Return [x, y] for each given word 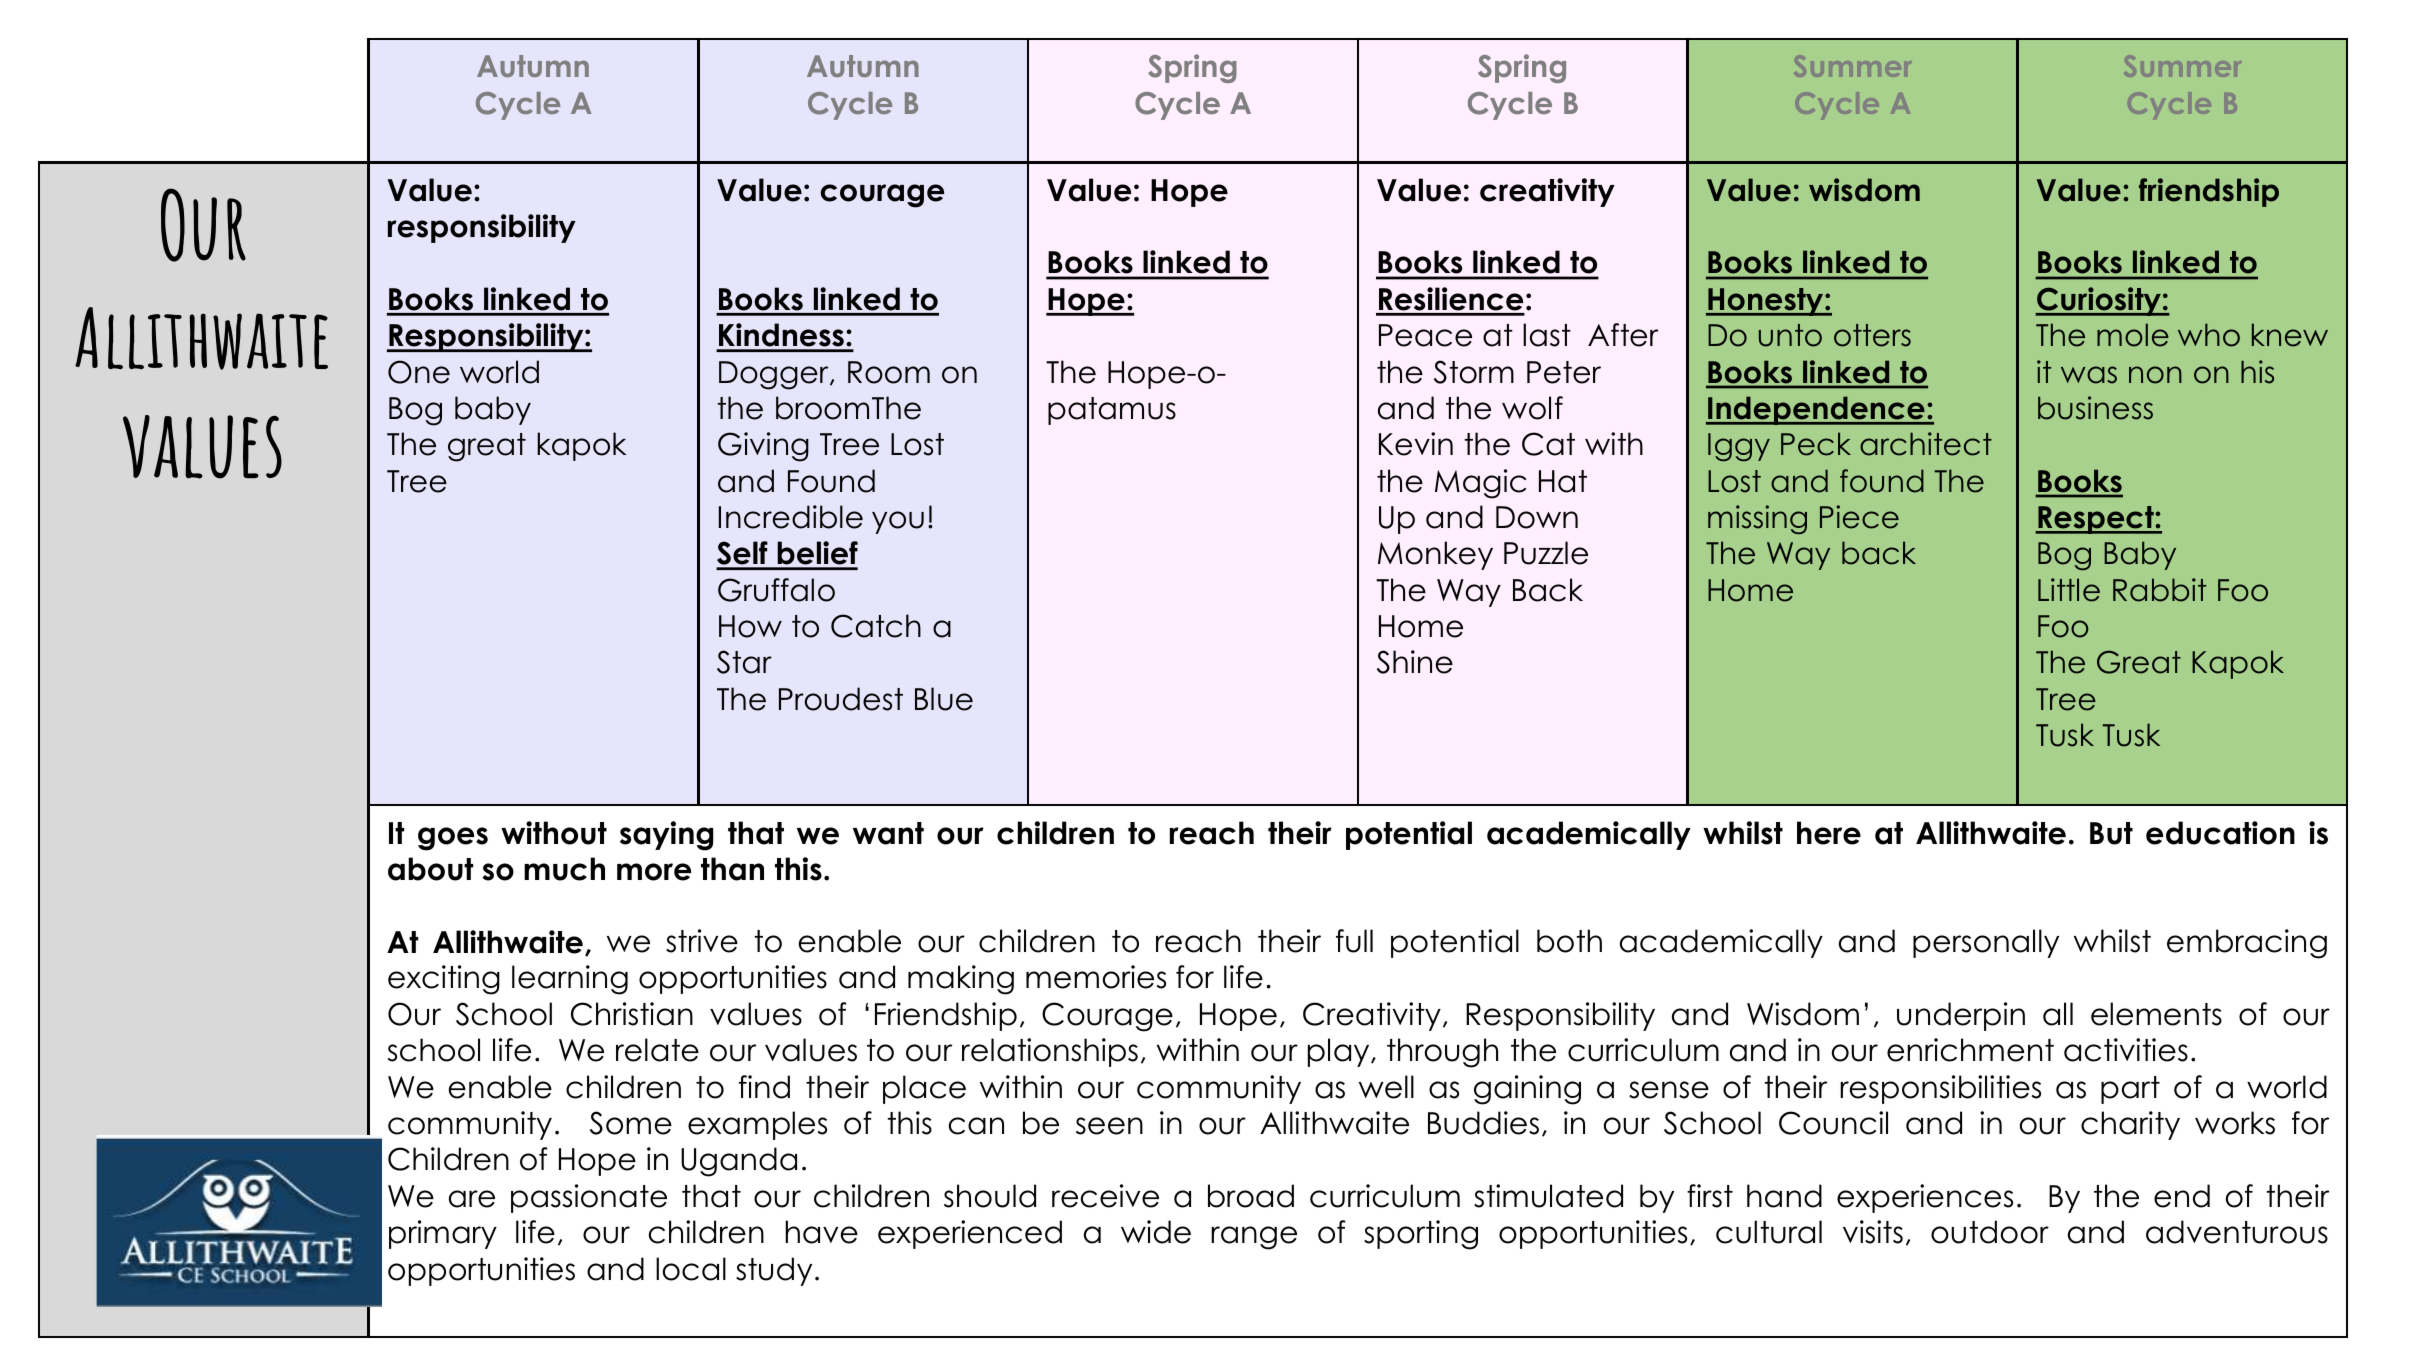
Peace [1425, 335]
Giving [763, 447]
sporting [1421, 1235]
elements [2156, 1014]
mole [2133, 335]
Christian [632, 1014]
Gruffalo [776, 590]
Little [2069, 590]
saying [666, 836]
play [1340, 1052]
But [2111, 833]
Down [1537, 517]
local [691, 1269]
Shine [1415, 662]
